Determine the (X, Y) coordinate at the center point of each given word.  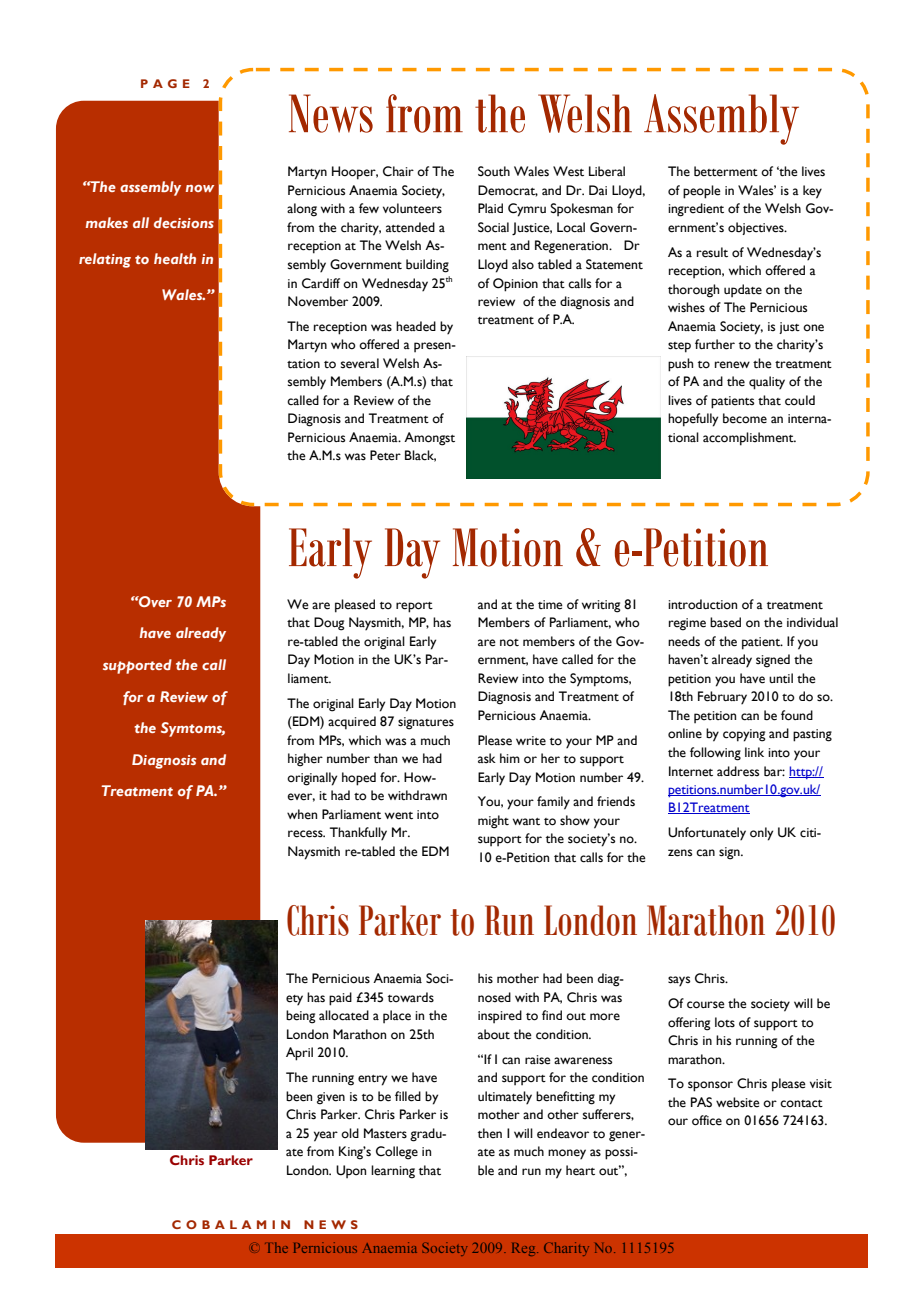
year (326, 1136)
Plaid (490, 208)
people (702, 192)
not (509, 643)
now (200, 188)
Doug (329, 624)
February (722, 697)
